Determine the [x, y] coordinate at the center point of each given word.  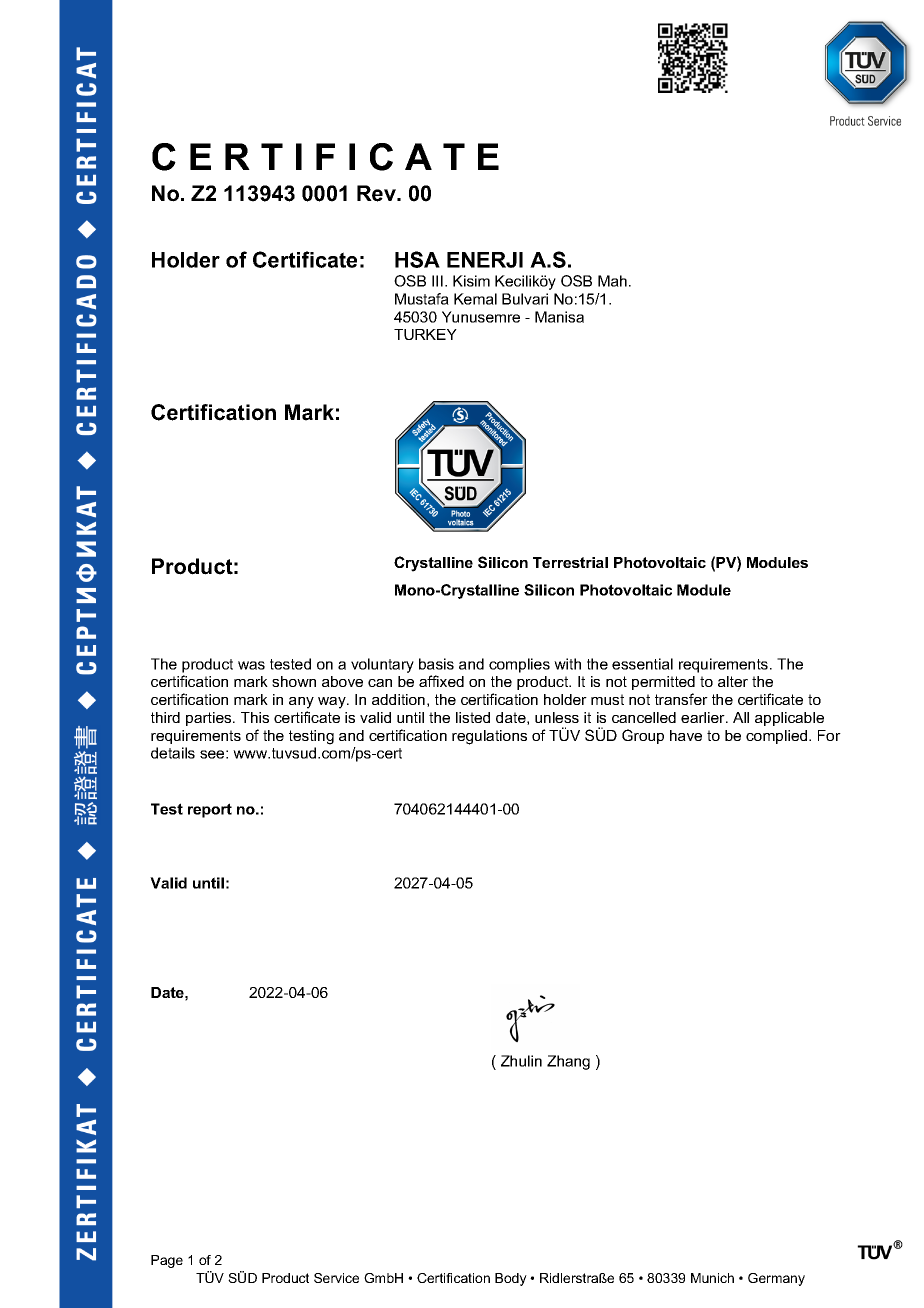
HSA [417, 259]
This [255, 717]
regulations [489, 737]
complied [778, 737]
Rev [377, 193]
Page [167, 1261]
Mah [612, 281]
